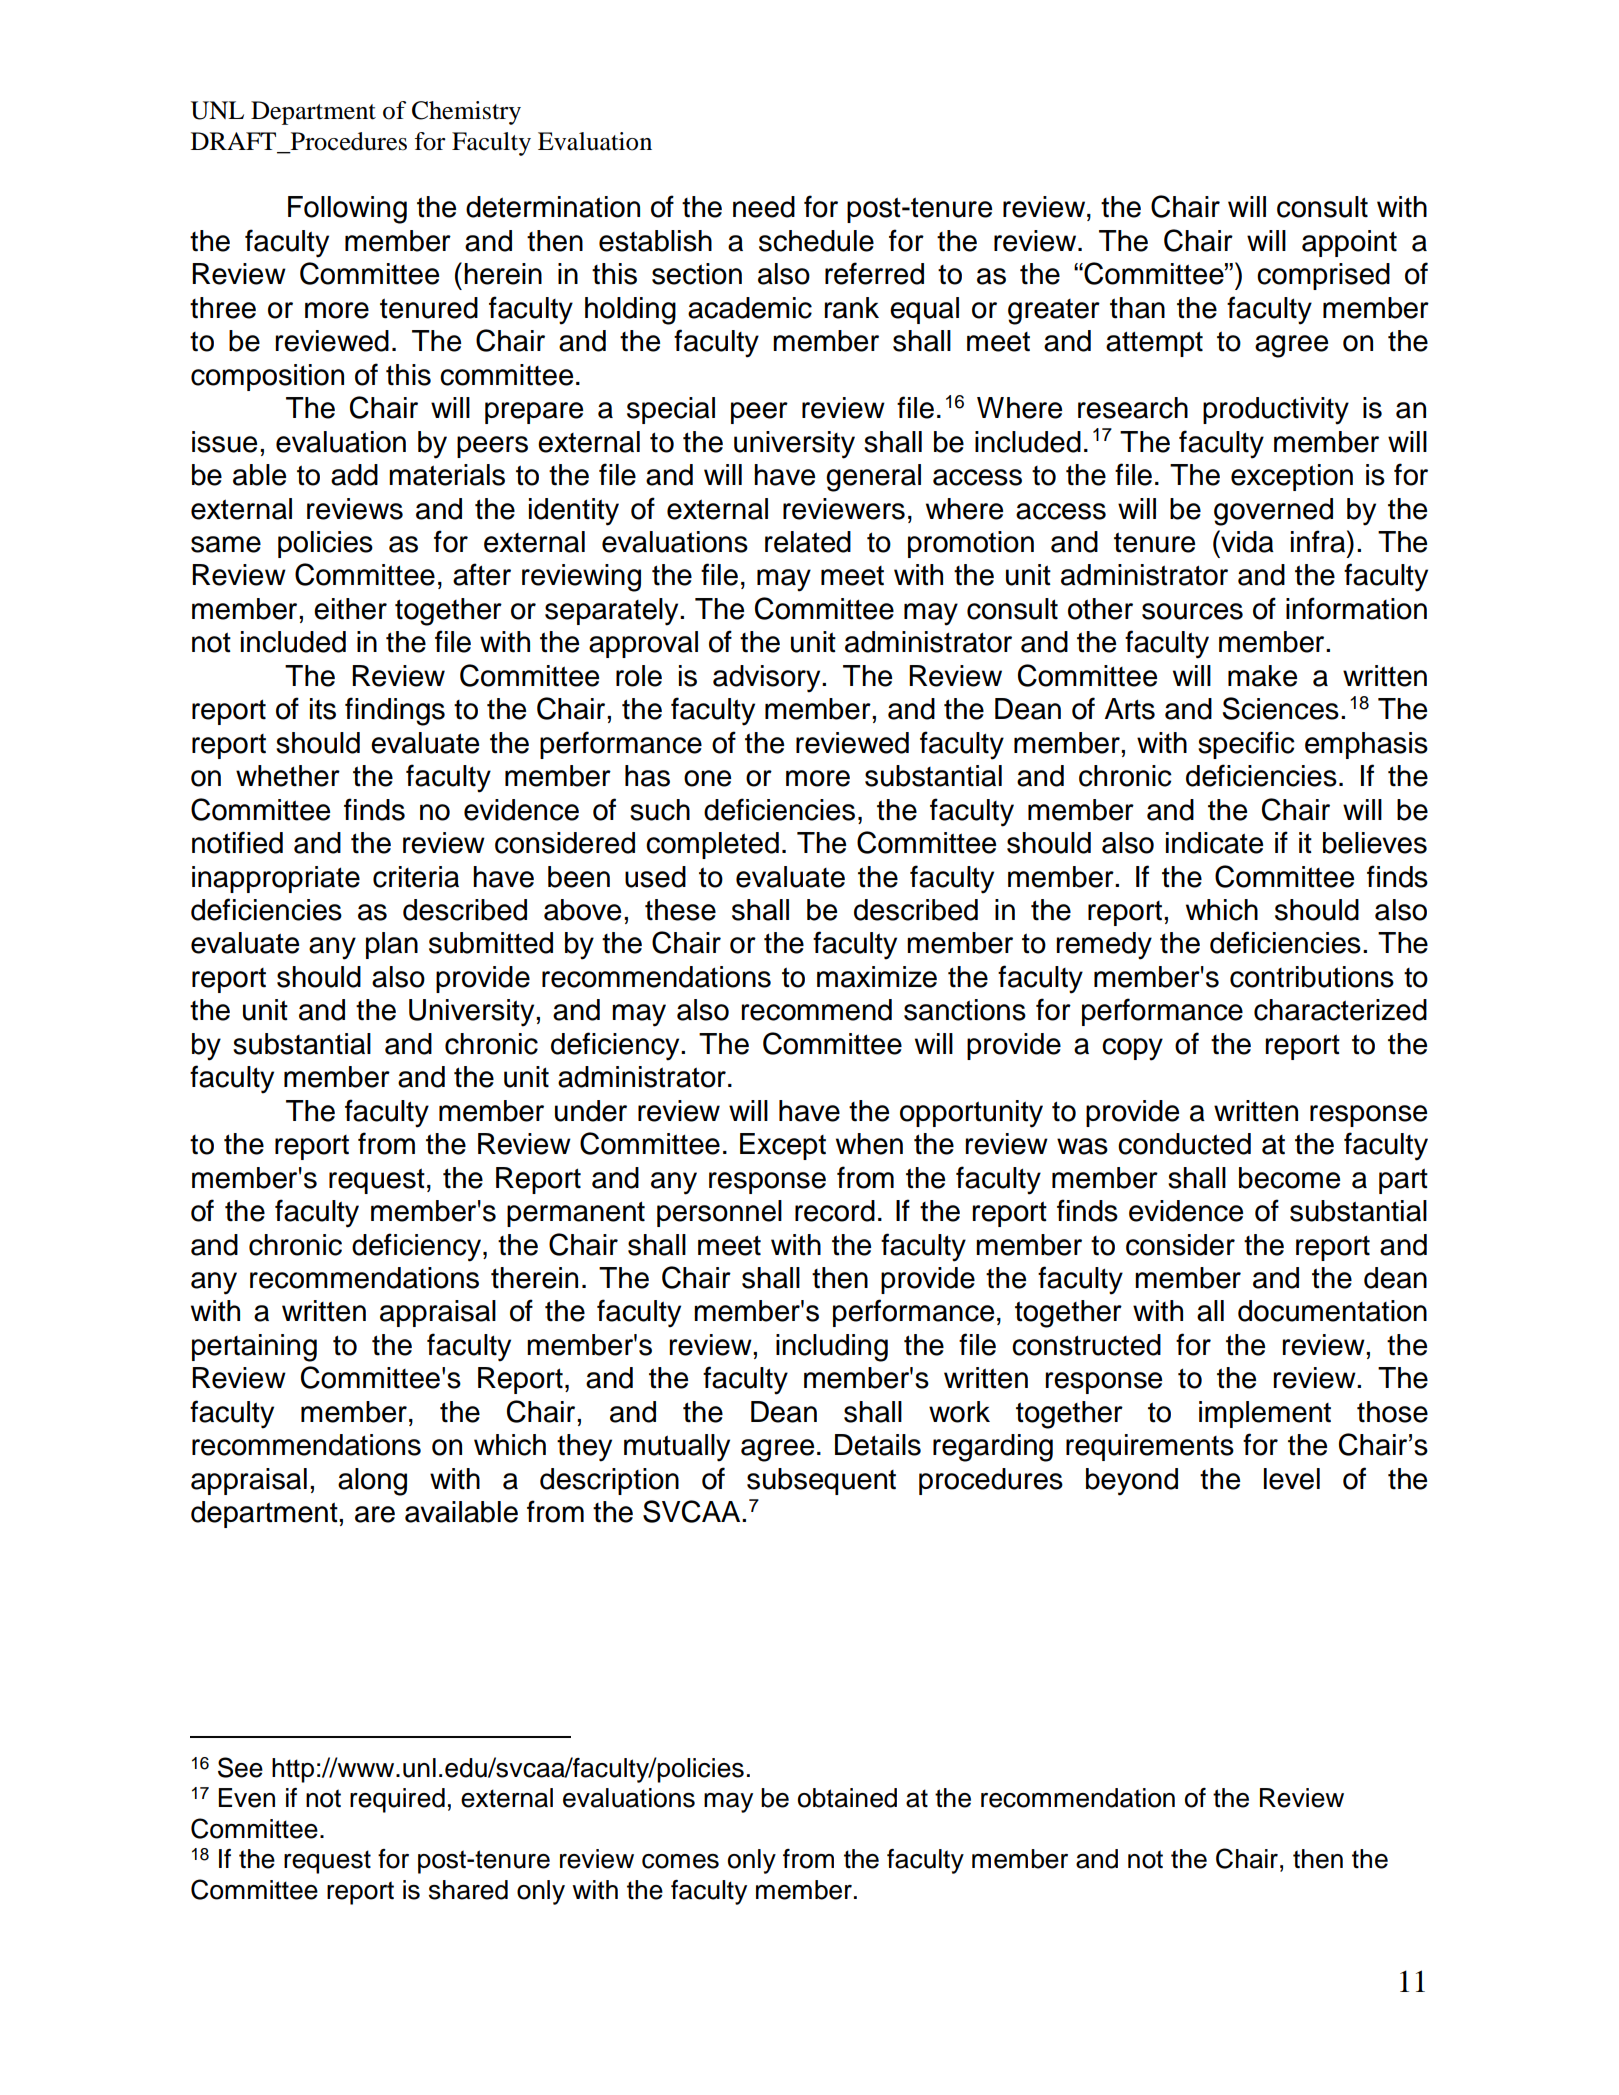 The height and width of the screenshot is (2095, 1619). Describe the element at coordinates (347, 210) in the screenshot. I see `Following` at that location.
